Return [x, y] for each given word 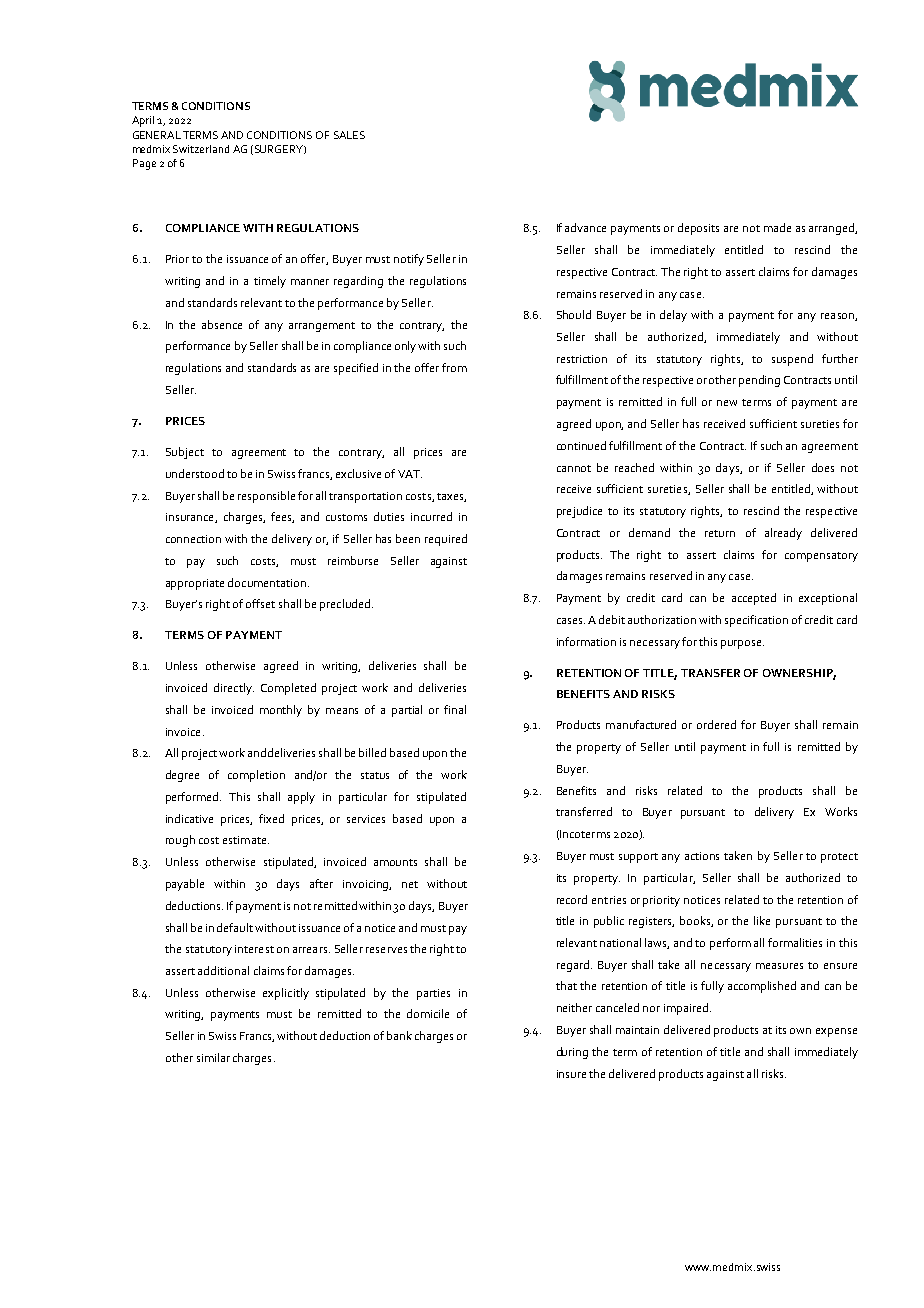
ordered [716, 724]
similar [213, 1057]
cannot [574, 468]
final [455, 709]
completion [256, 776]
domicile [428, 1013]
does [823, 467]
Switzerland [201, 149]
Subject [185, 453]
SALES [349, 135]
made [777, 227]
